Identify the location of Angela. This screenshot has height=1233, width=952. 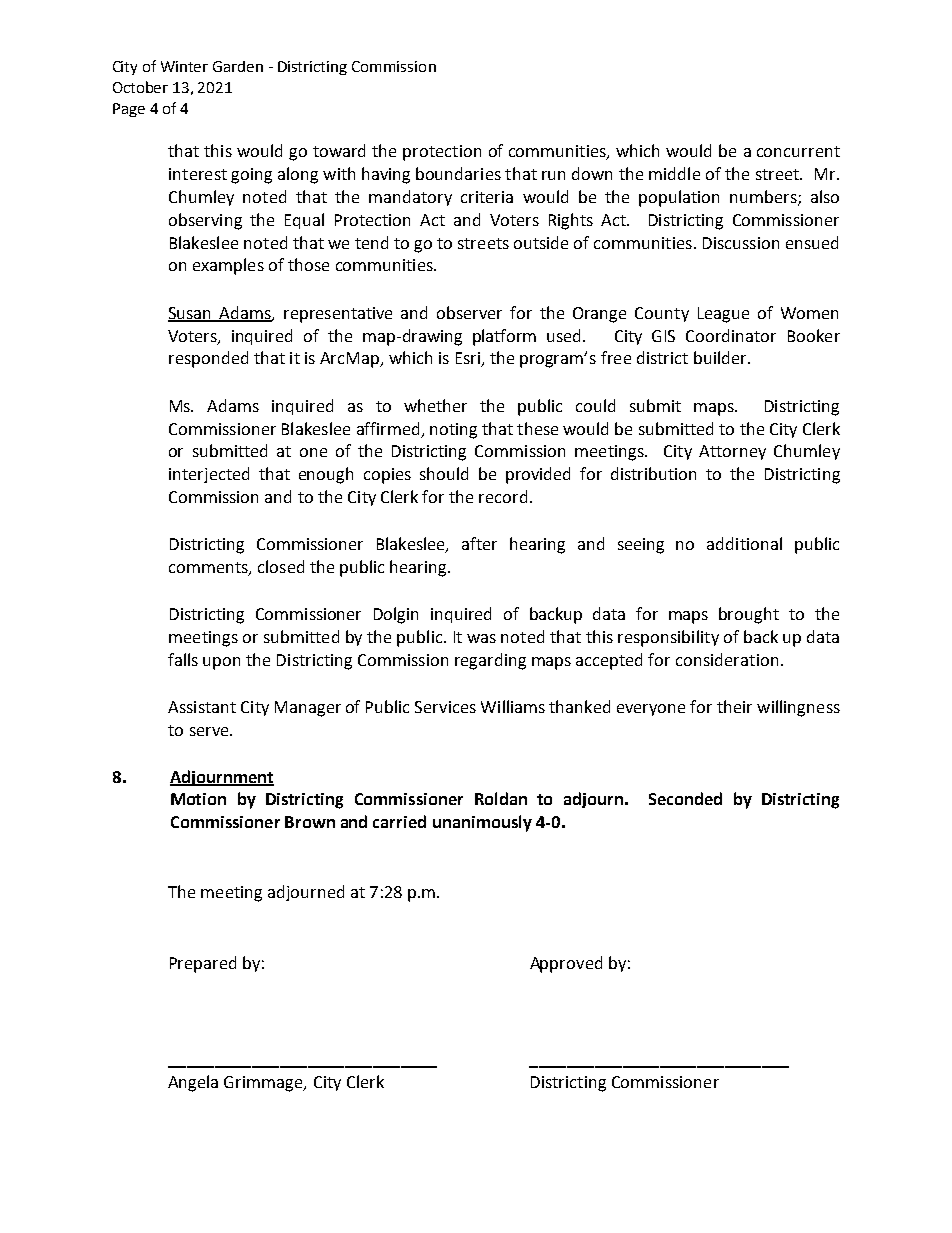
(193, 1083).
